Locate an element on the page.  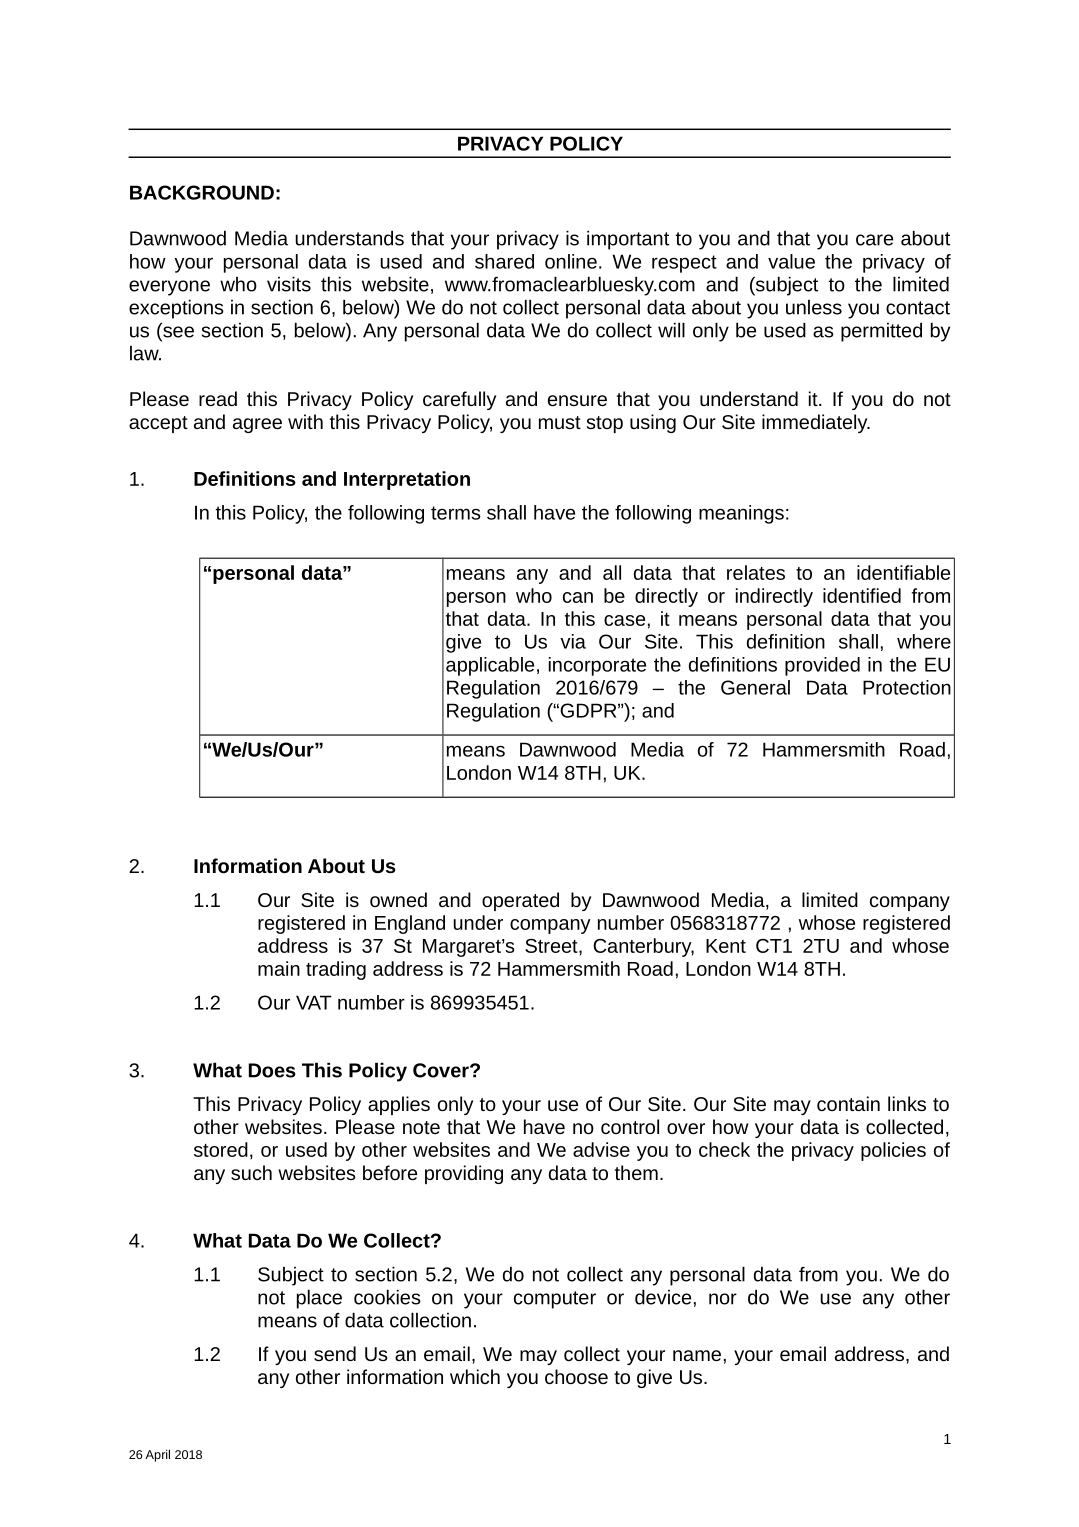
operated is located at coordinates (520, 901).
